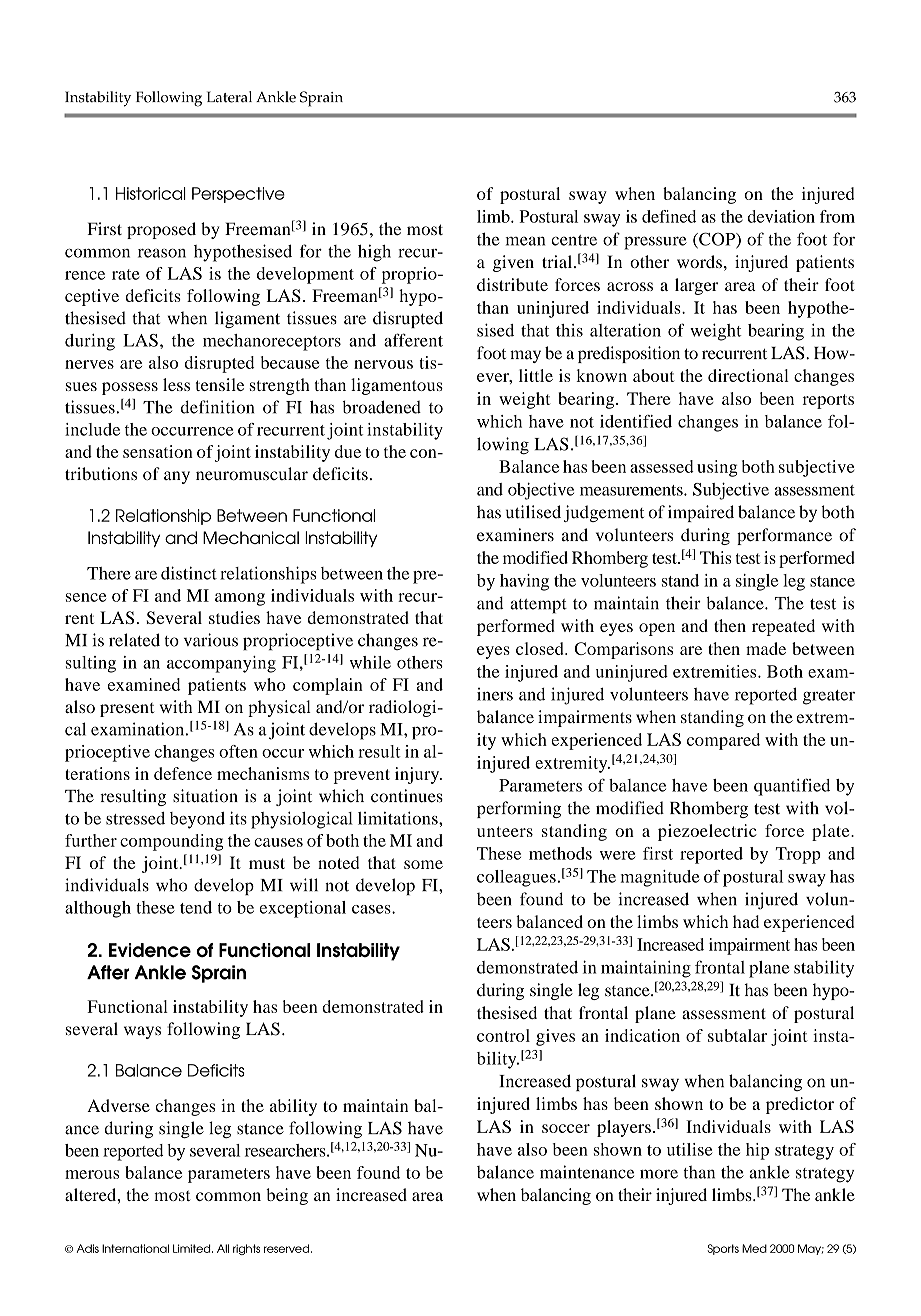 This screenshot has height=1316, width=921. What do you see at coordinates (229, 97) in the screenshot?
I see `Lateral` at bounding box center [229, 97].
